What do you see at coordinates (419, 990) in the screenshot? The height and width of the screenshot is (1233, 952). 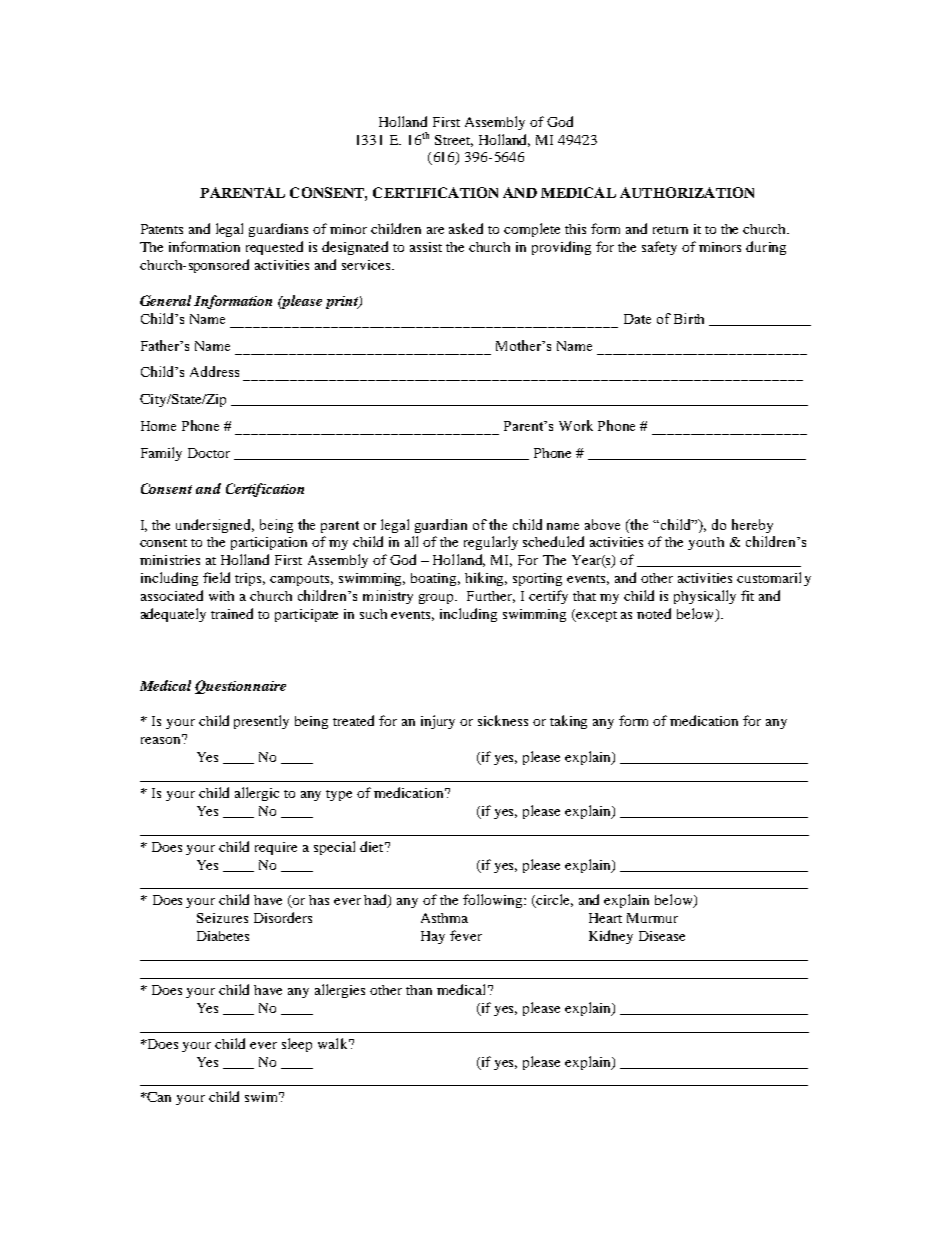 I see `than` at bounding box center [419, 990].
